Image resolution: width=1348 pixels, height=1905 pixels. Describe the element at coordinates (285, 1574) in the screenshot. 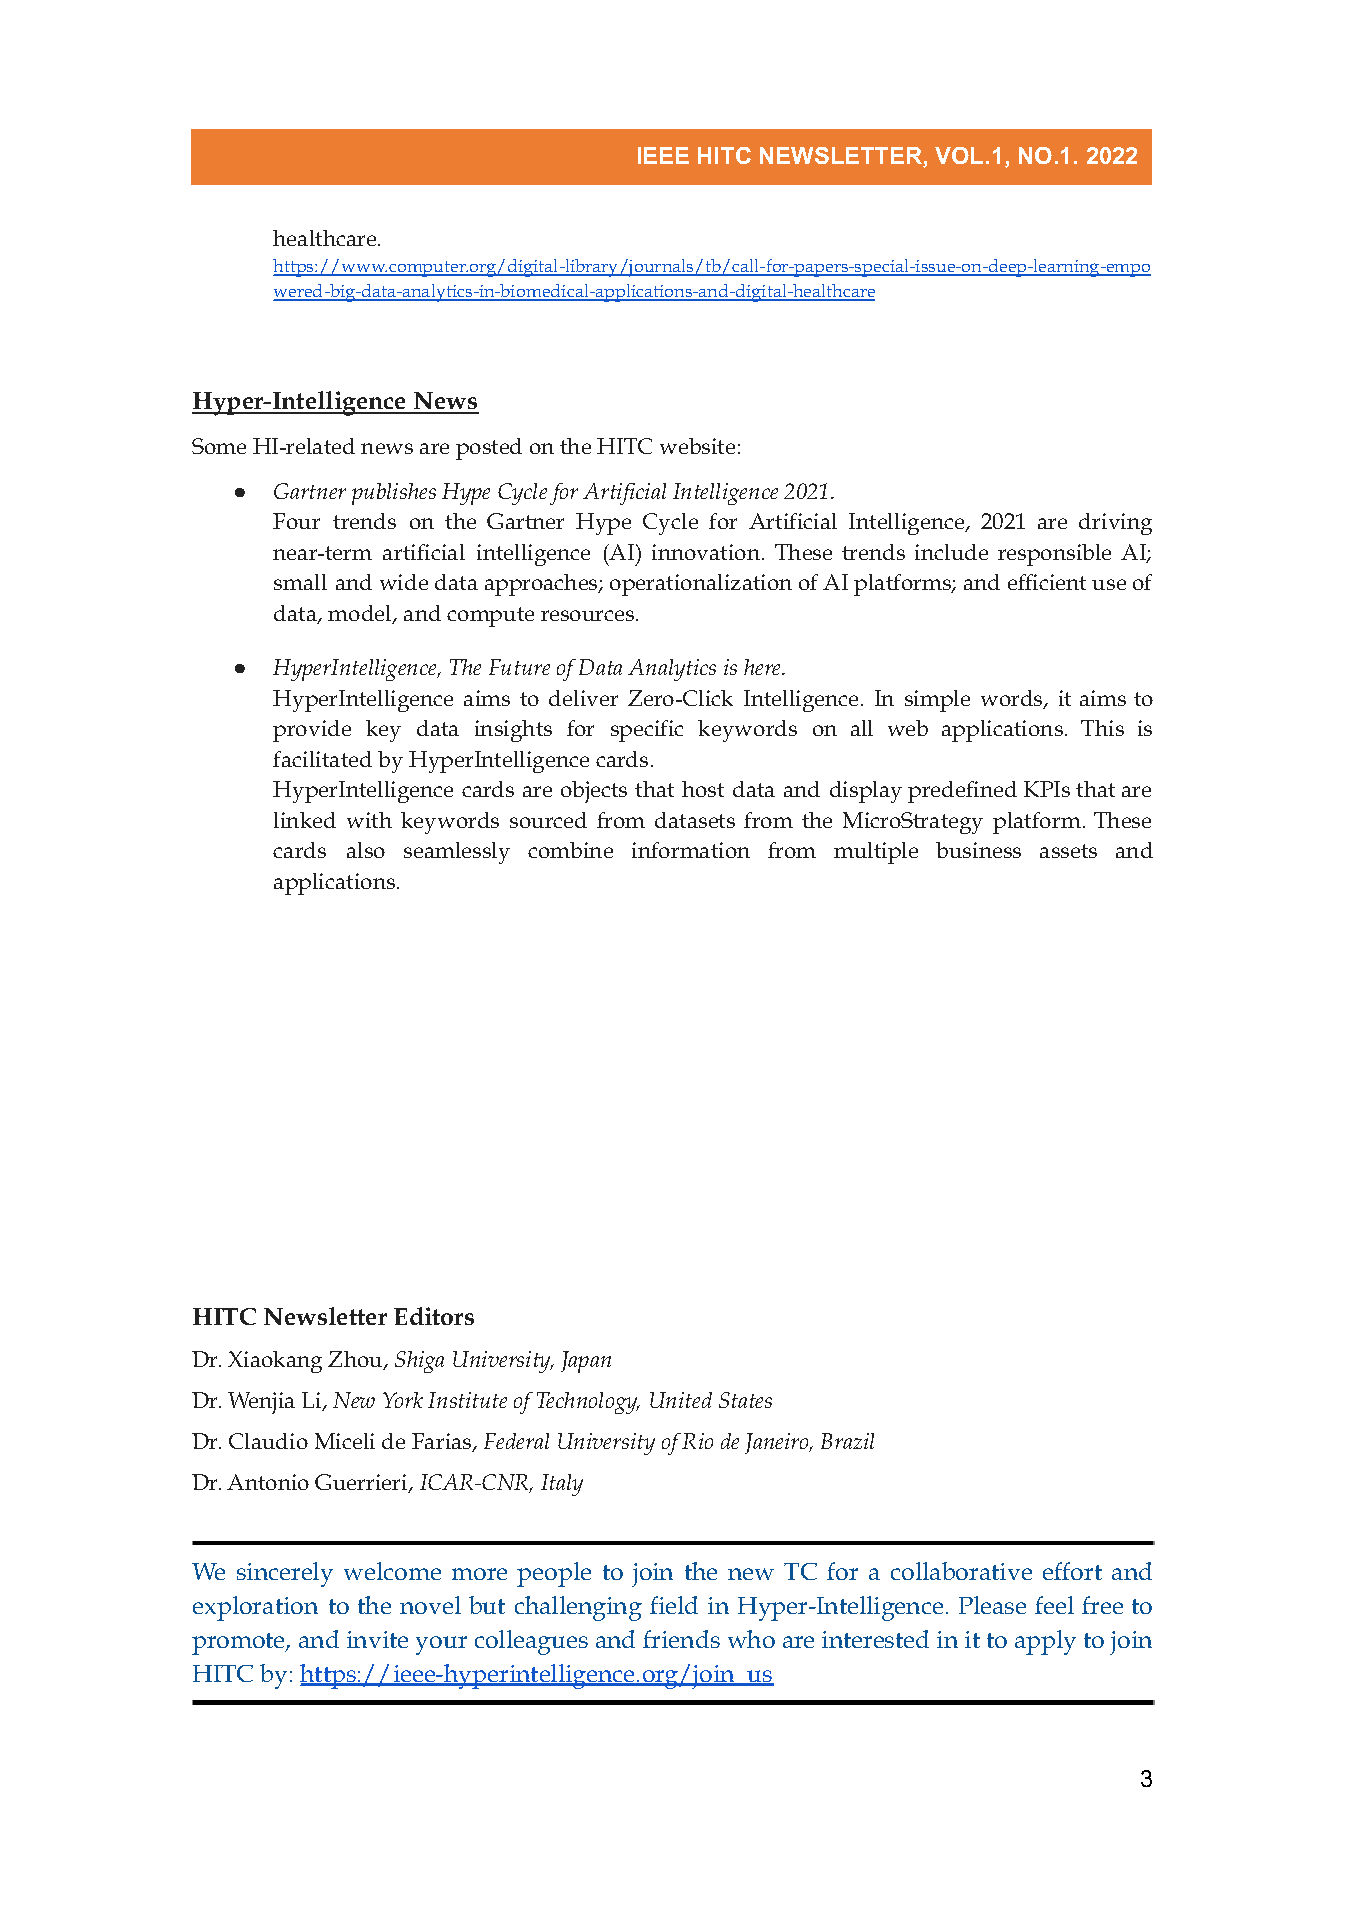

I see `sincerely` at that location.
